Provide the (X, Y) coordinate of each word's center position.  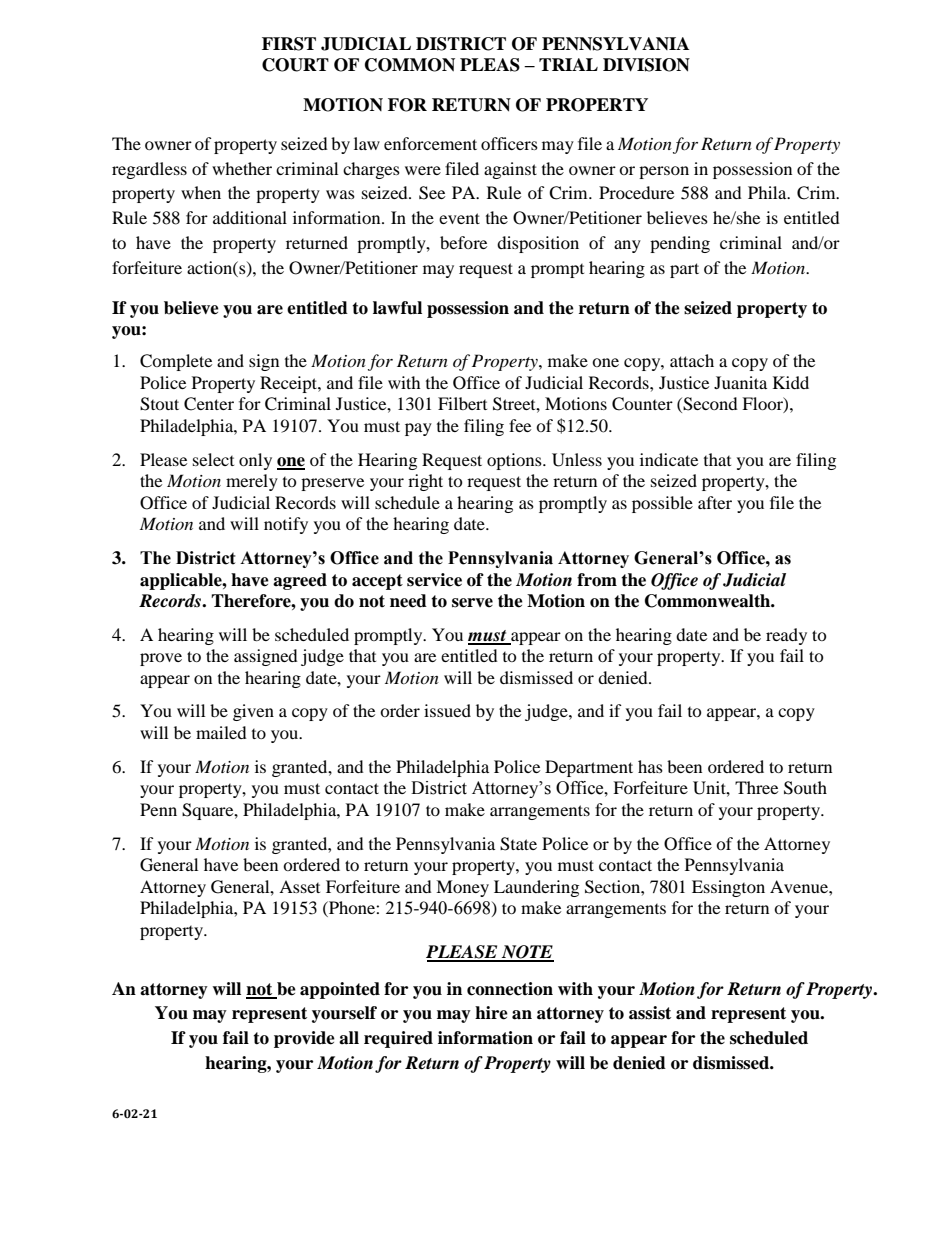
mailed (221, 732)
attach (692, 360)
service (434, 580)
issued (447, 710)
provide (304, 1039)
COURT (295, 65)
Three (756, 787)
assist (650, 1013)
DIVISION (646, 65)
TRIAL (568, 64)
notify (286, 525)
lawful (397, 308)
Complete (176, 362)
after (715, 502)
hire (491, 1013)
